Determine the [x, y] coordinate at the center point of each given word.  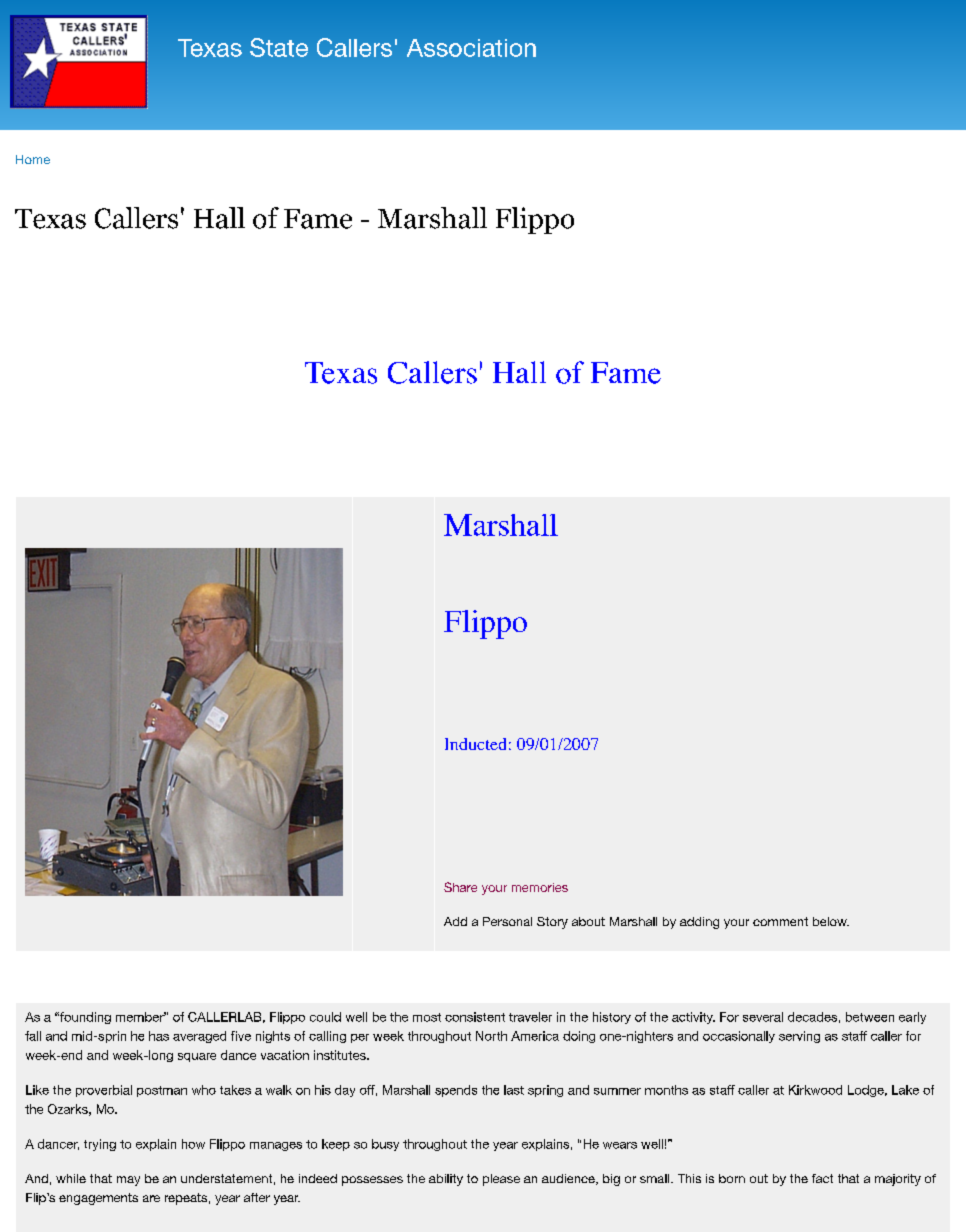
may [128, 1181]
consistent [475, 1017]
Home [33, 159]
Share [460, 887]
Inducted [475, 744]
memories [540, 887]
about [588, 921]
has [159, 1036]
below [831, 921]
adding [699, 923]
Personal [507, 921]
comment [780, 921]
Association [471, 48]
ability [446, 1180]
